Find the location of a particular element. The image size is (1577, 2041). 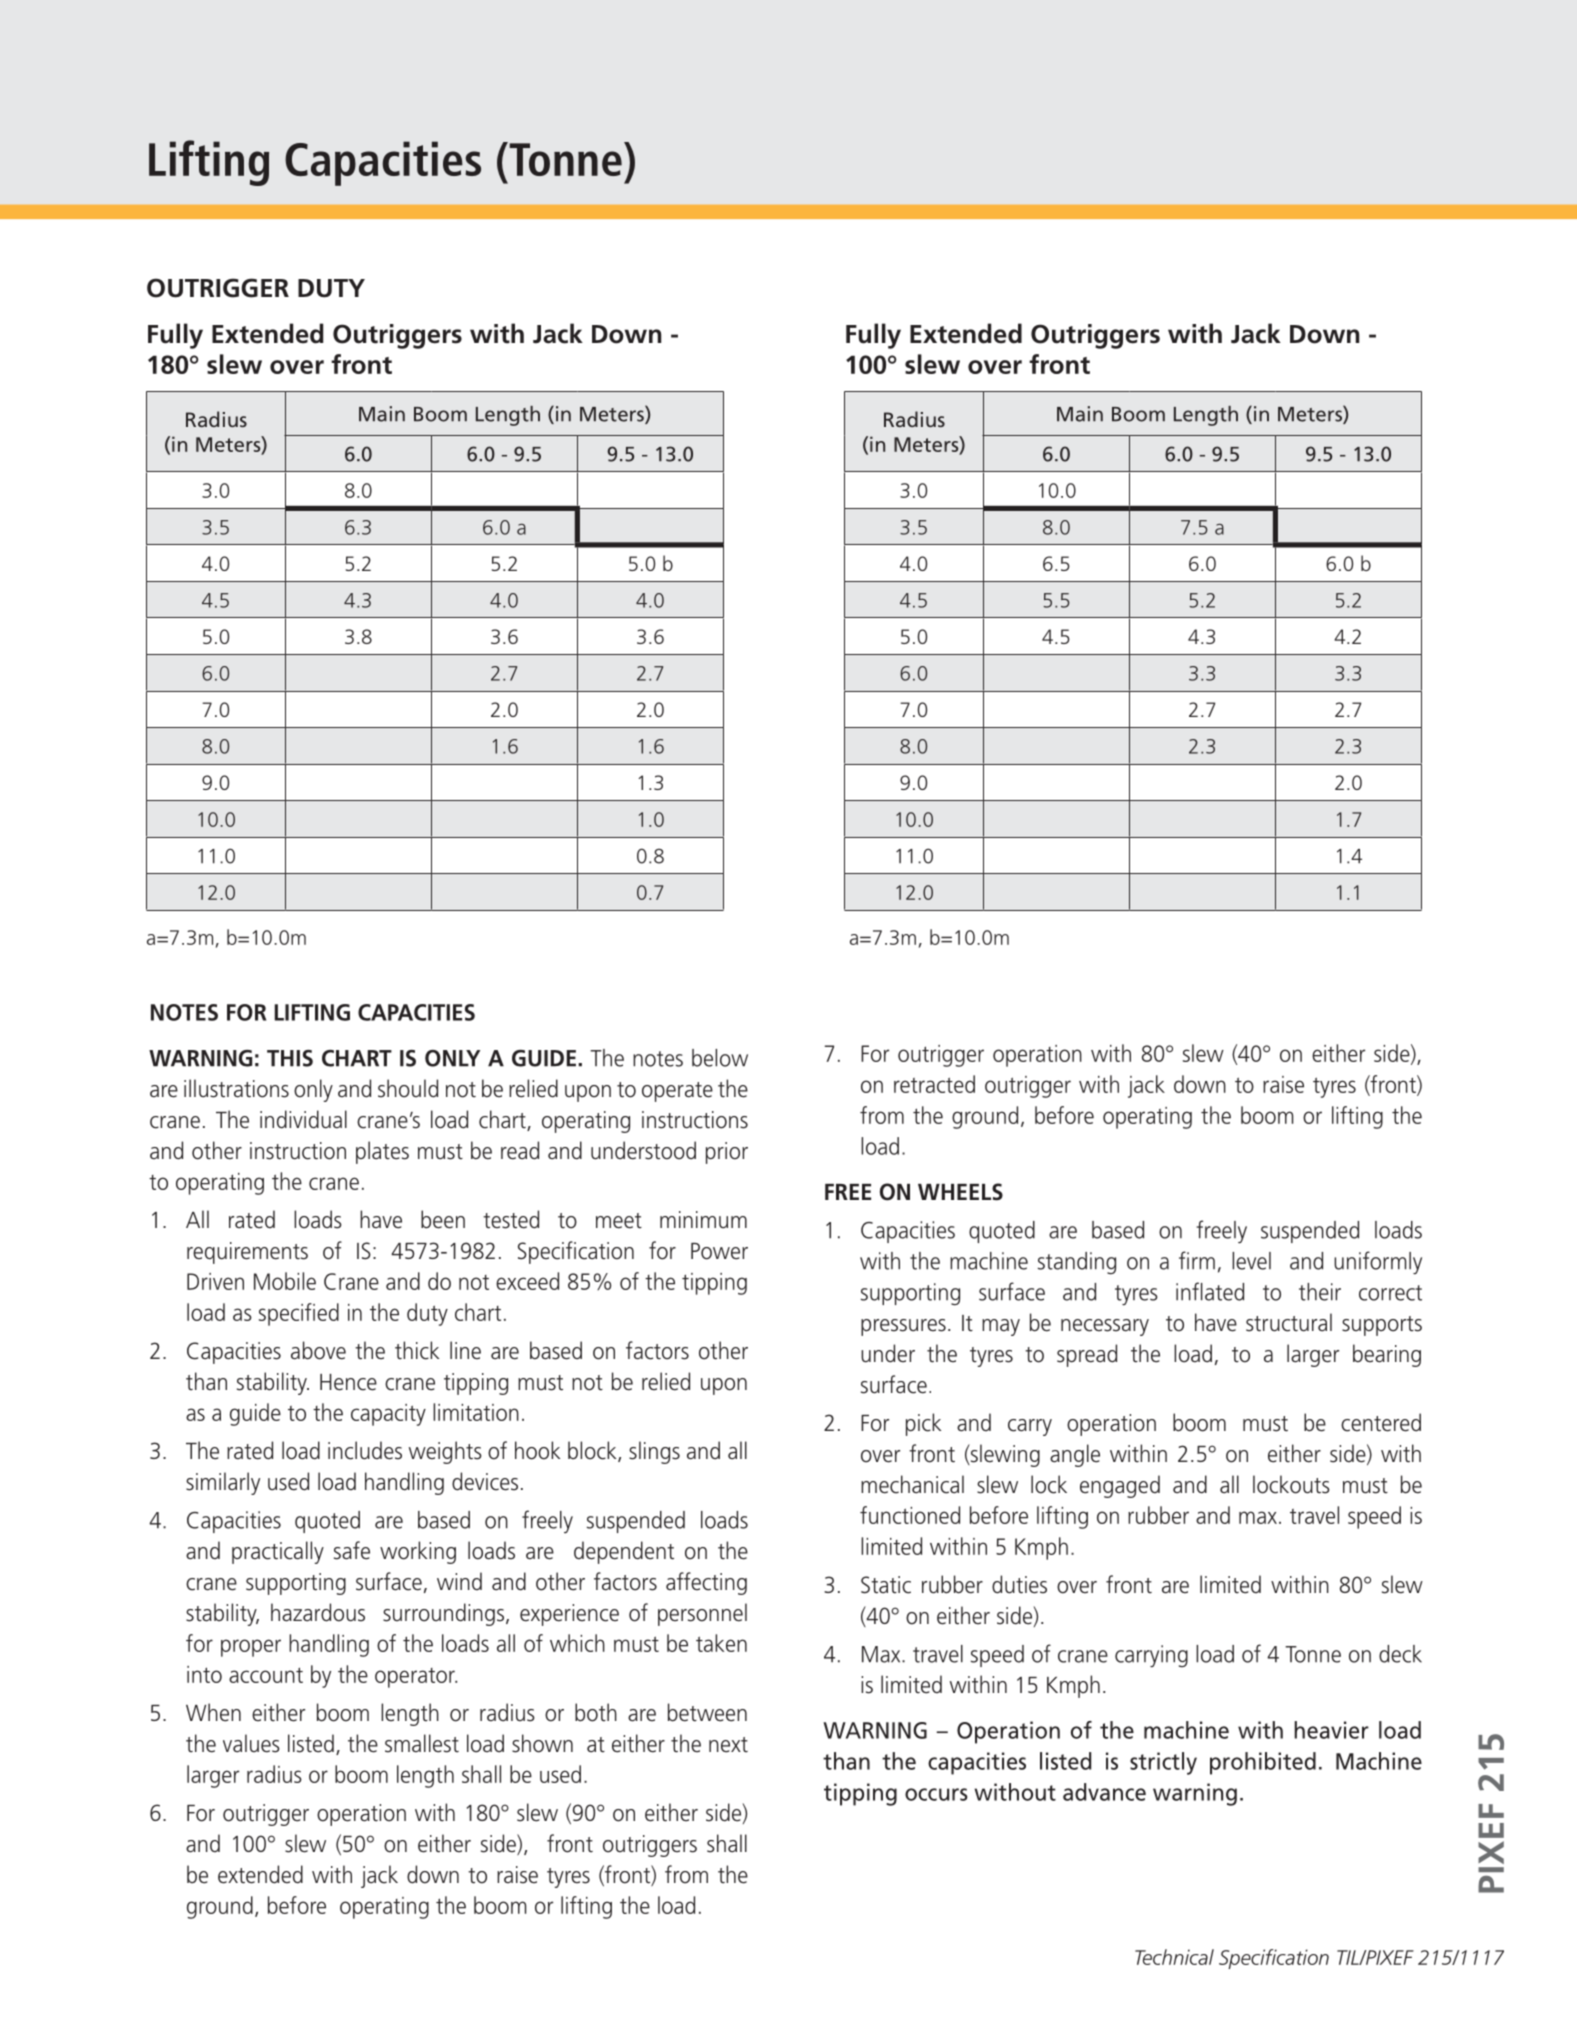

functioned is located at coordinates (910, 1515).
